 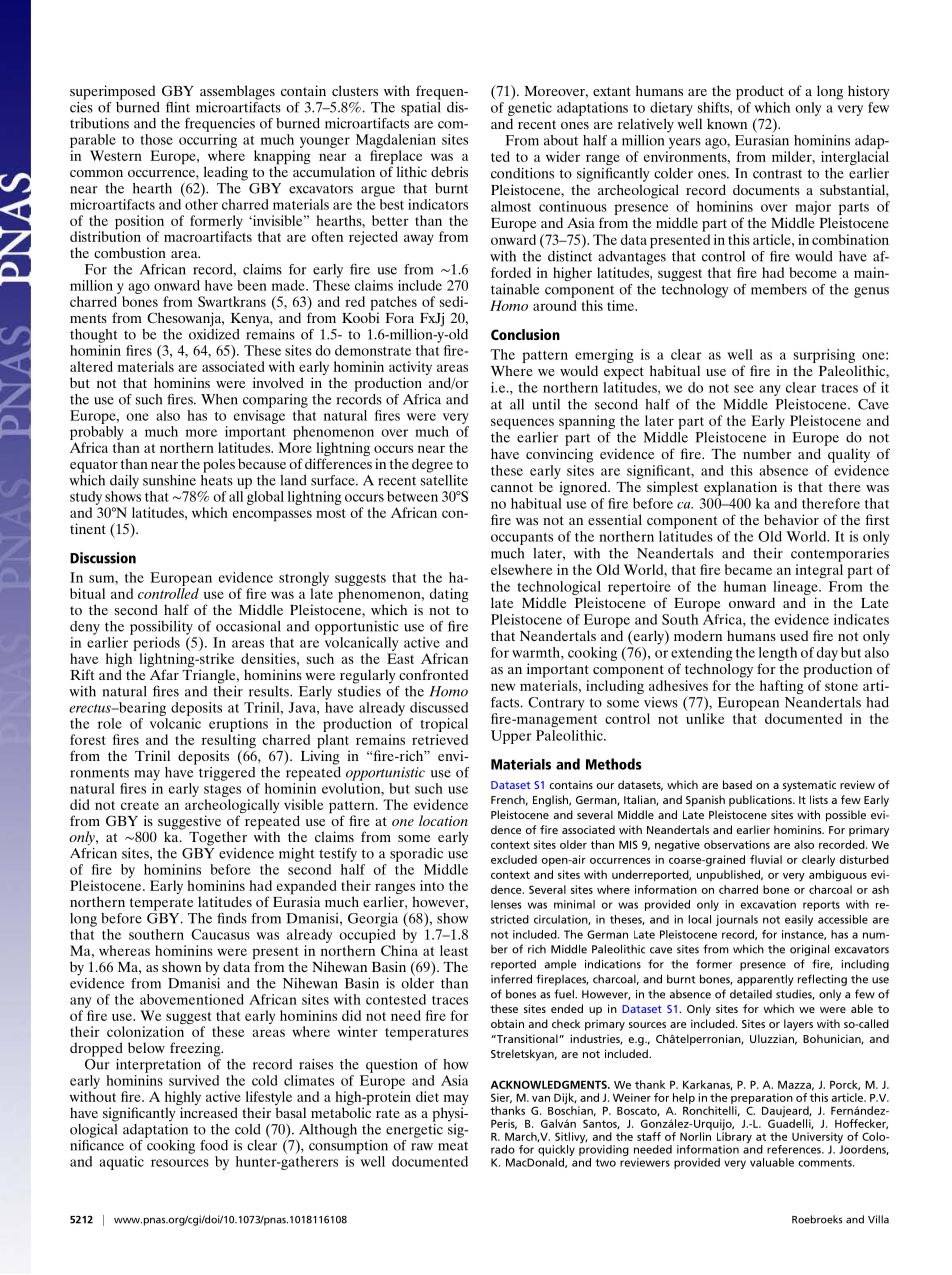 I want to click on new, so click(x=503, y=687).
